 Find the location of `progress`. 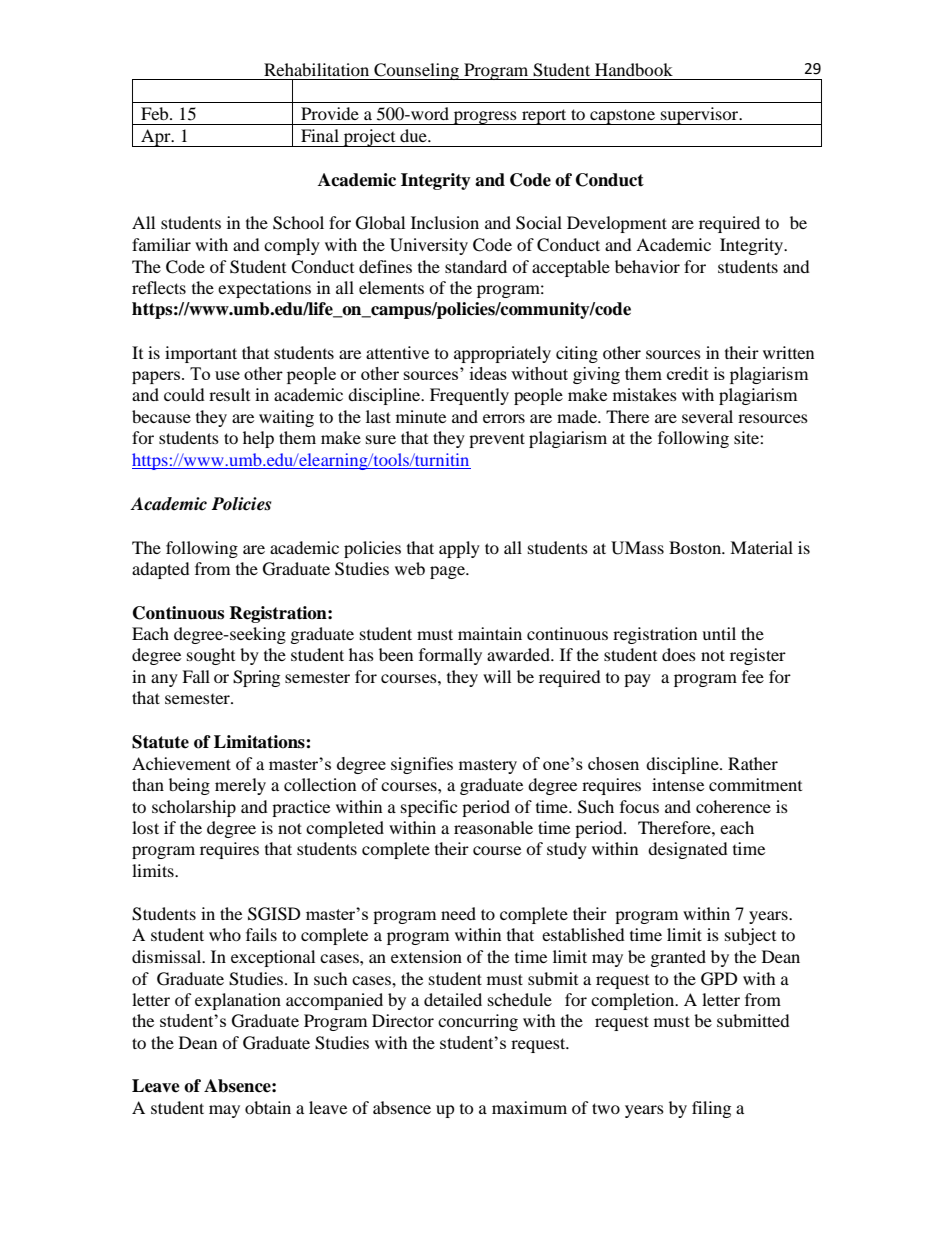

progress is located at coordinates (485, 118).
